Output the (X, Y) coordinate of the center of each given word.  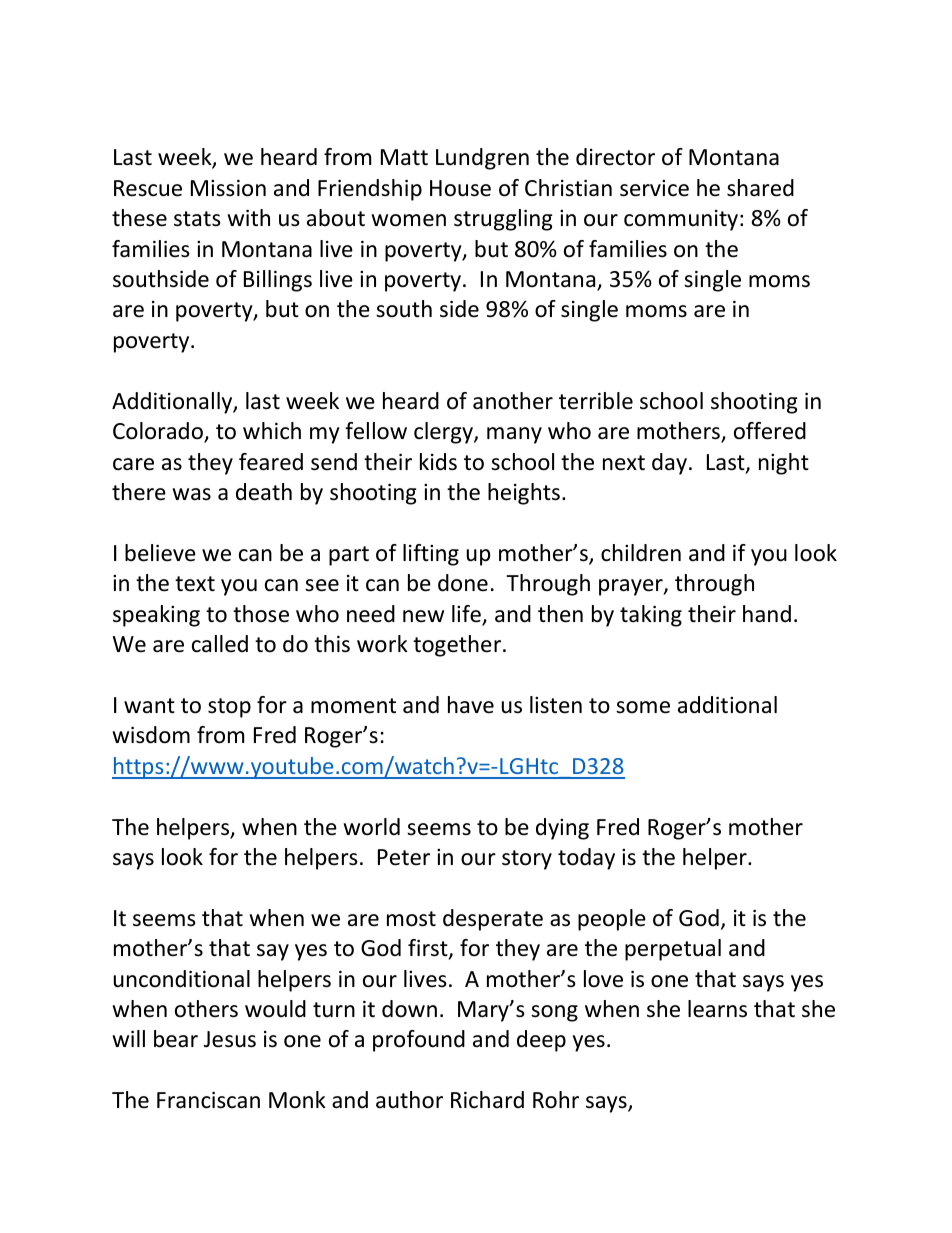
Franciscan (208, 1100)
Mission (228, 188)
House (460, 188)
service (654, 188)
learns (717, 1009)
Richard (487, 1100)
